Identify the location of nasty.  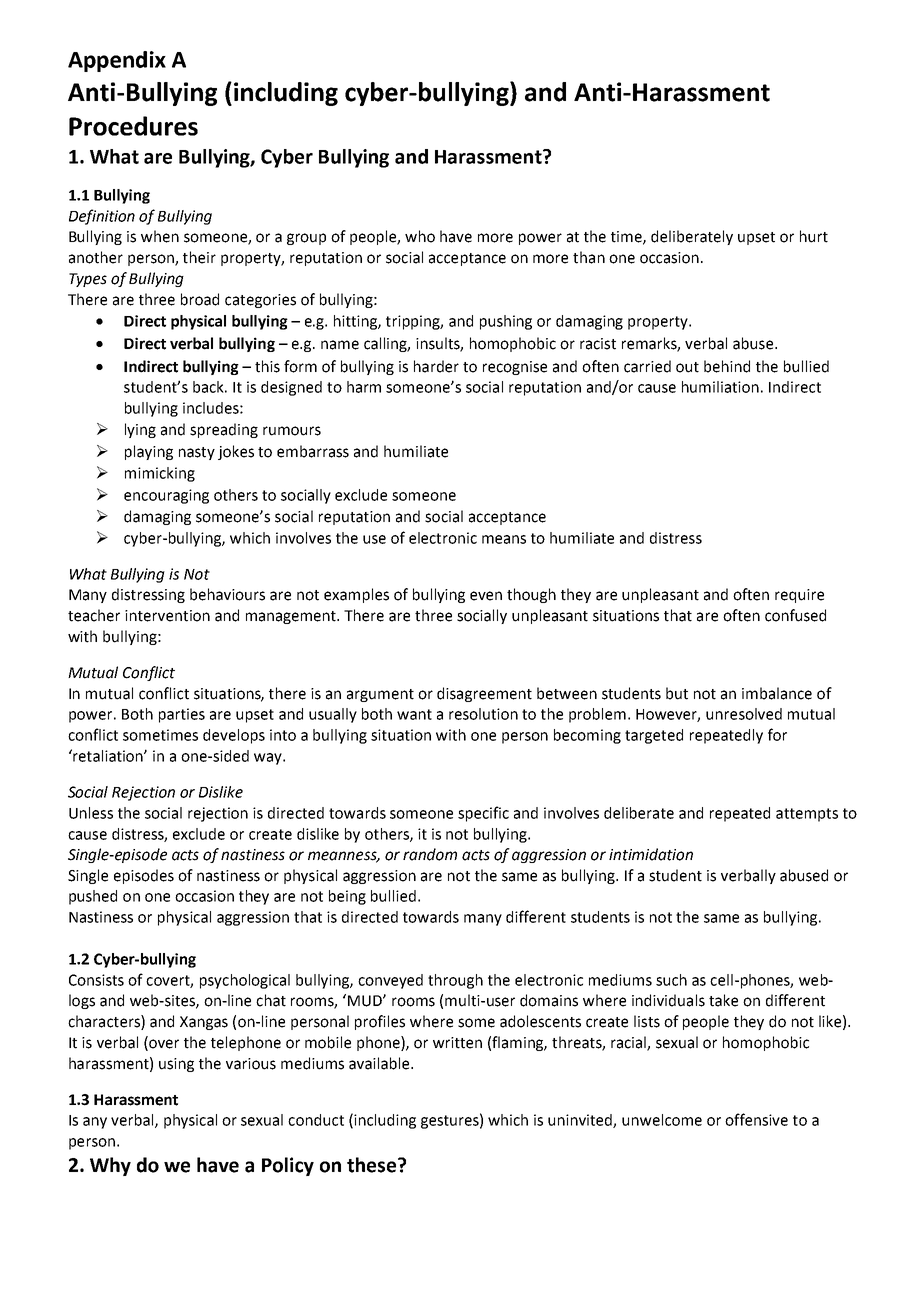
(197, 453).
